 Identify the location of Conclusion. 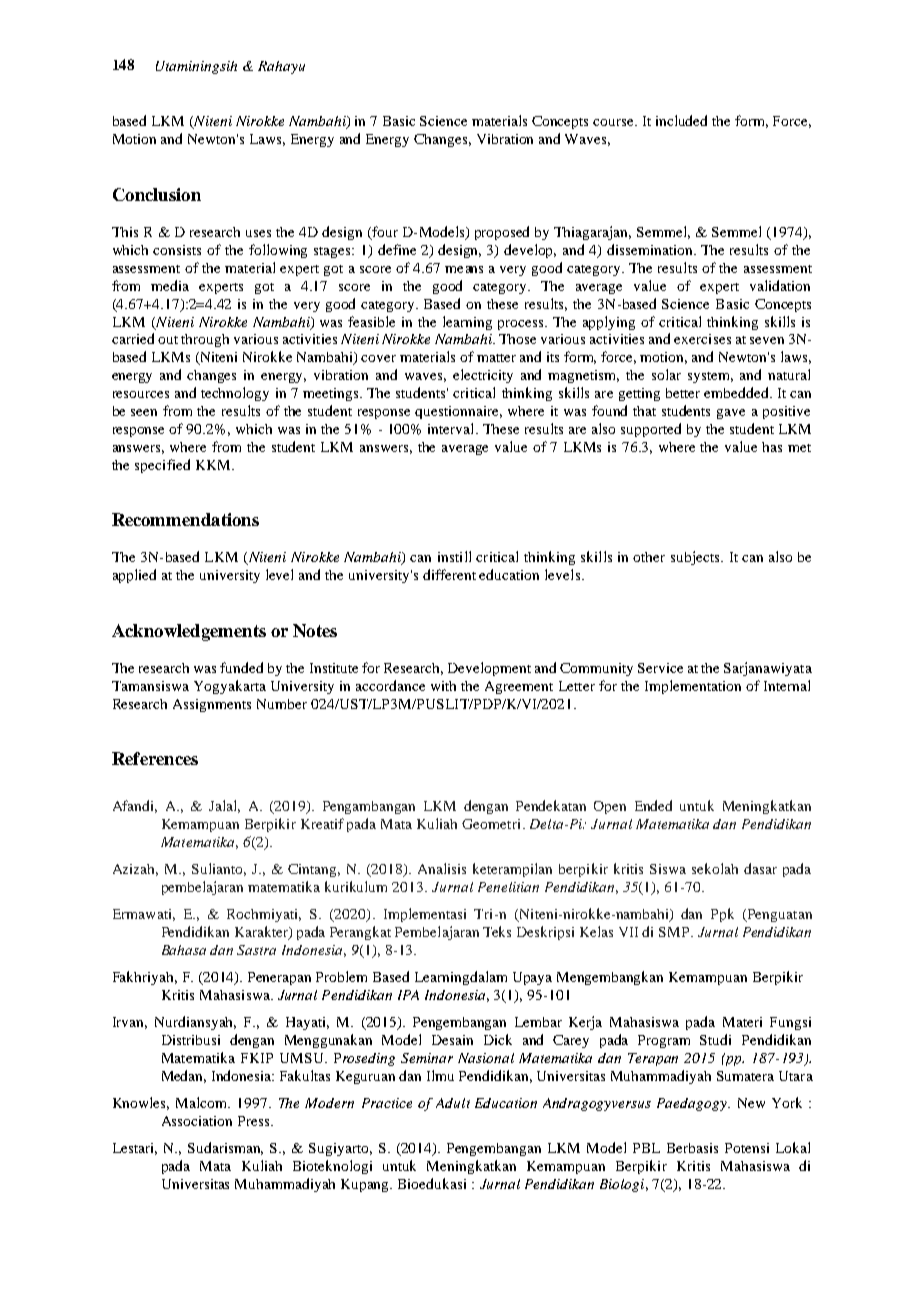
(157, 194).
